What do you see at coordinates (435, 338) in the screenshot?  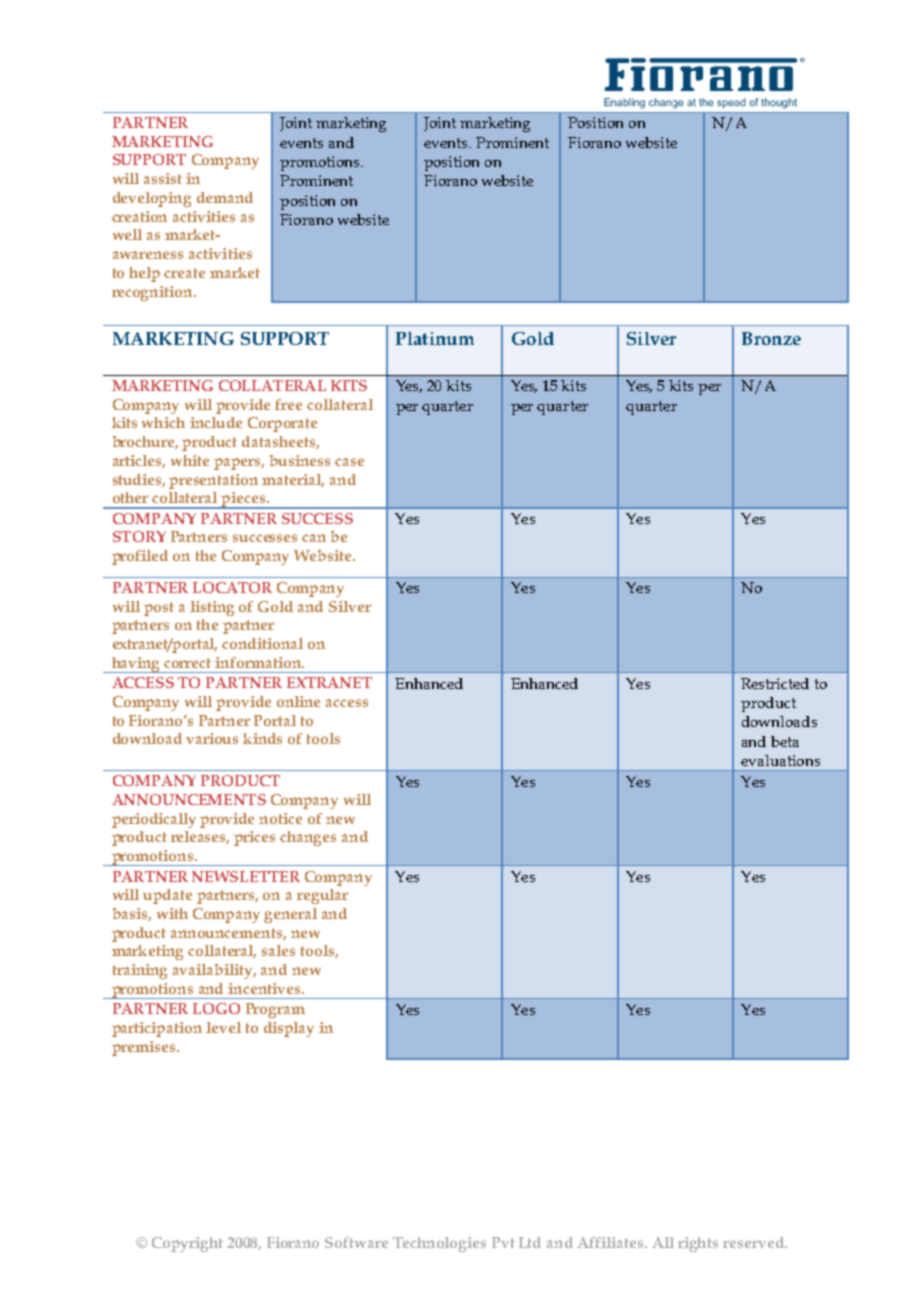 I see `Platinum` at bounding box center [435, 338].
